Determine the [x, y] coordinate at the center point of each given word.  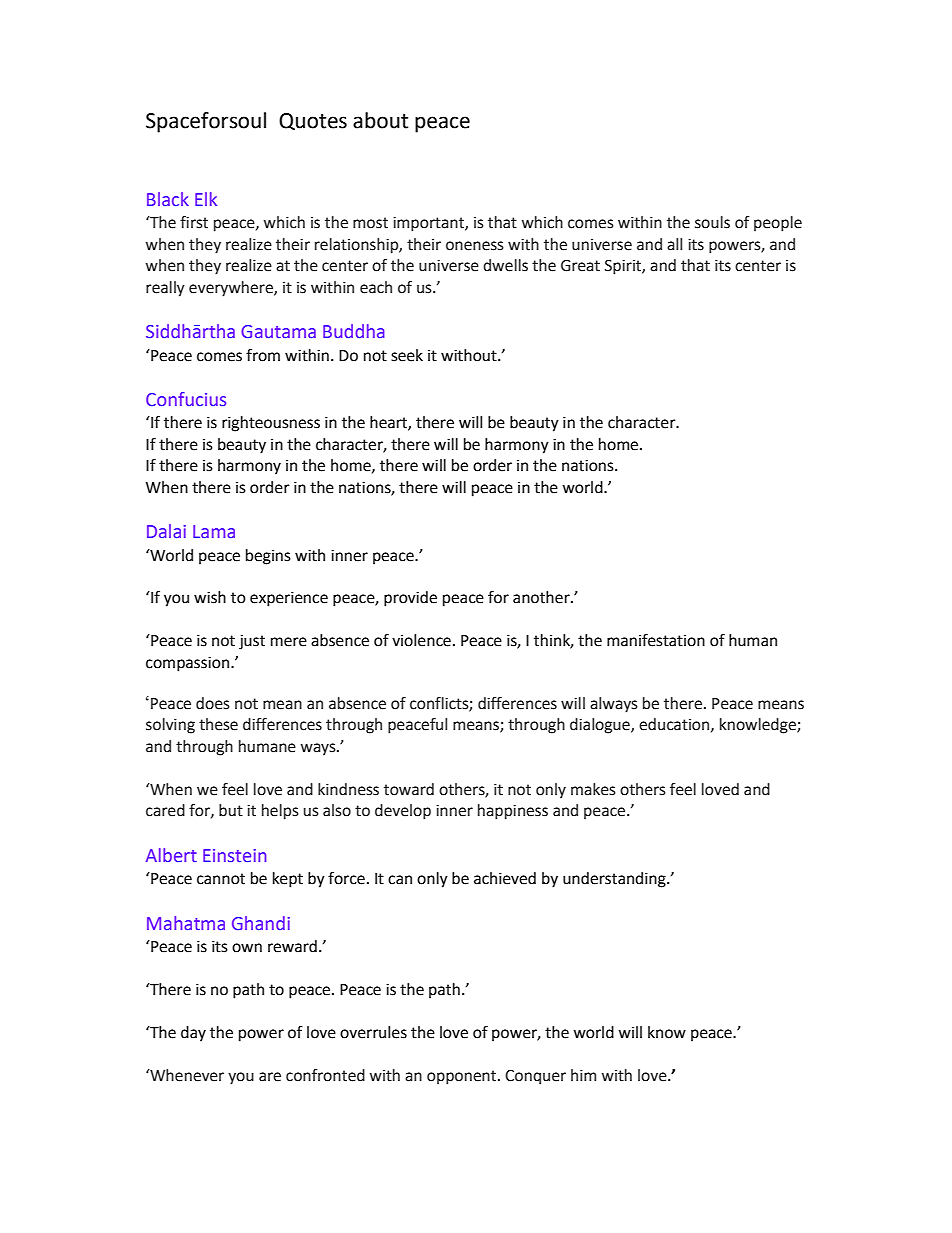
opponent [463, 1077]
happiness [513, 812]
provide [410, 599]
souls [712, 222]
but [231, 810]
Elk [206, 199]
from [263, 355]
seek [407, 355]
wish [210, 597]
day [193, 1034]
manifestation [656, 640]
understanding [615, 880]
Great [580, 265]
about [380, 120]
